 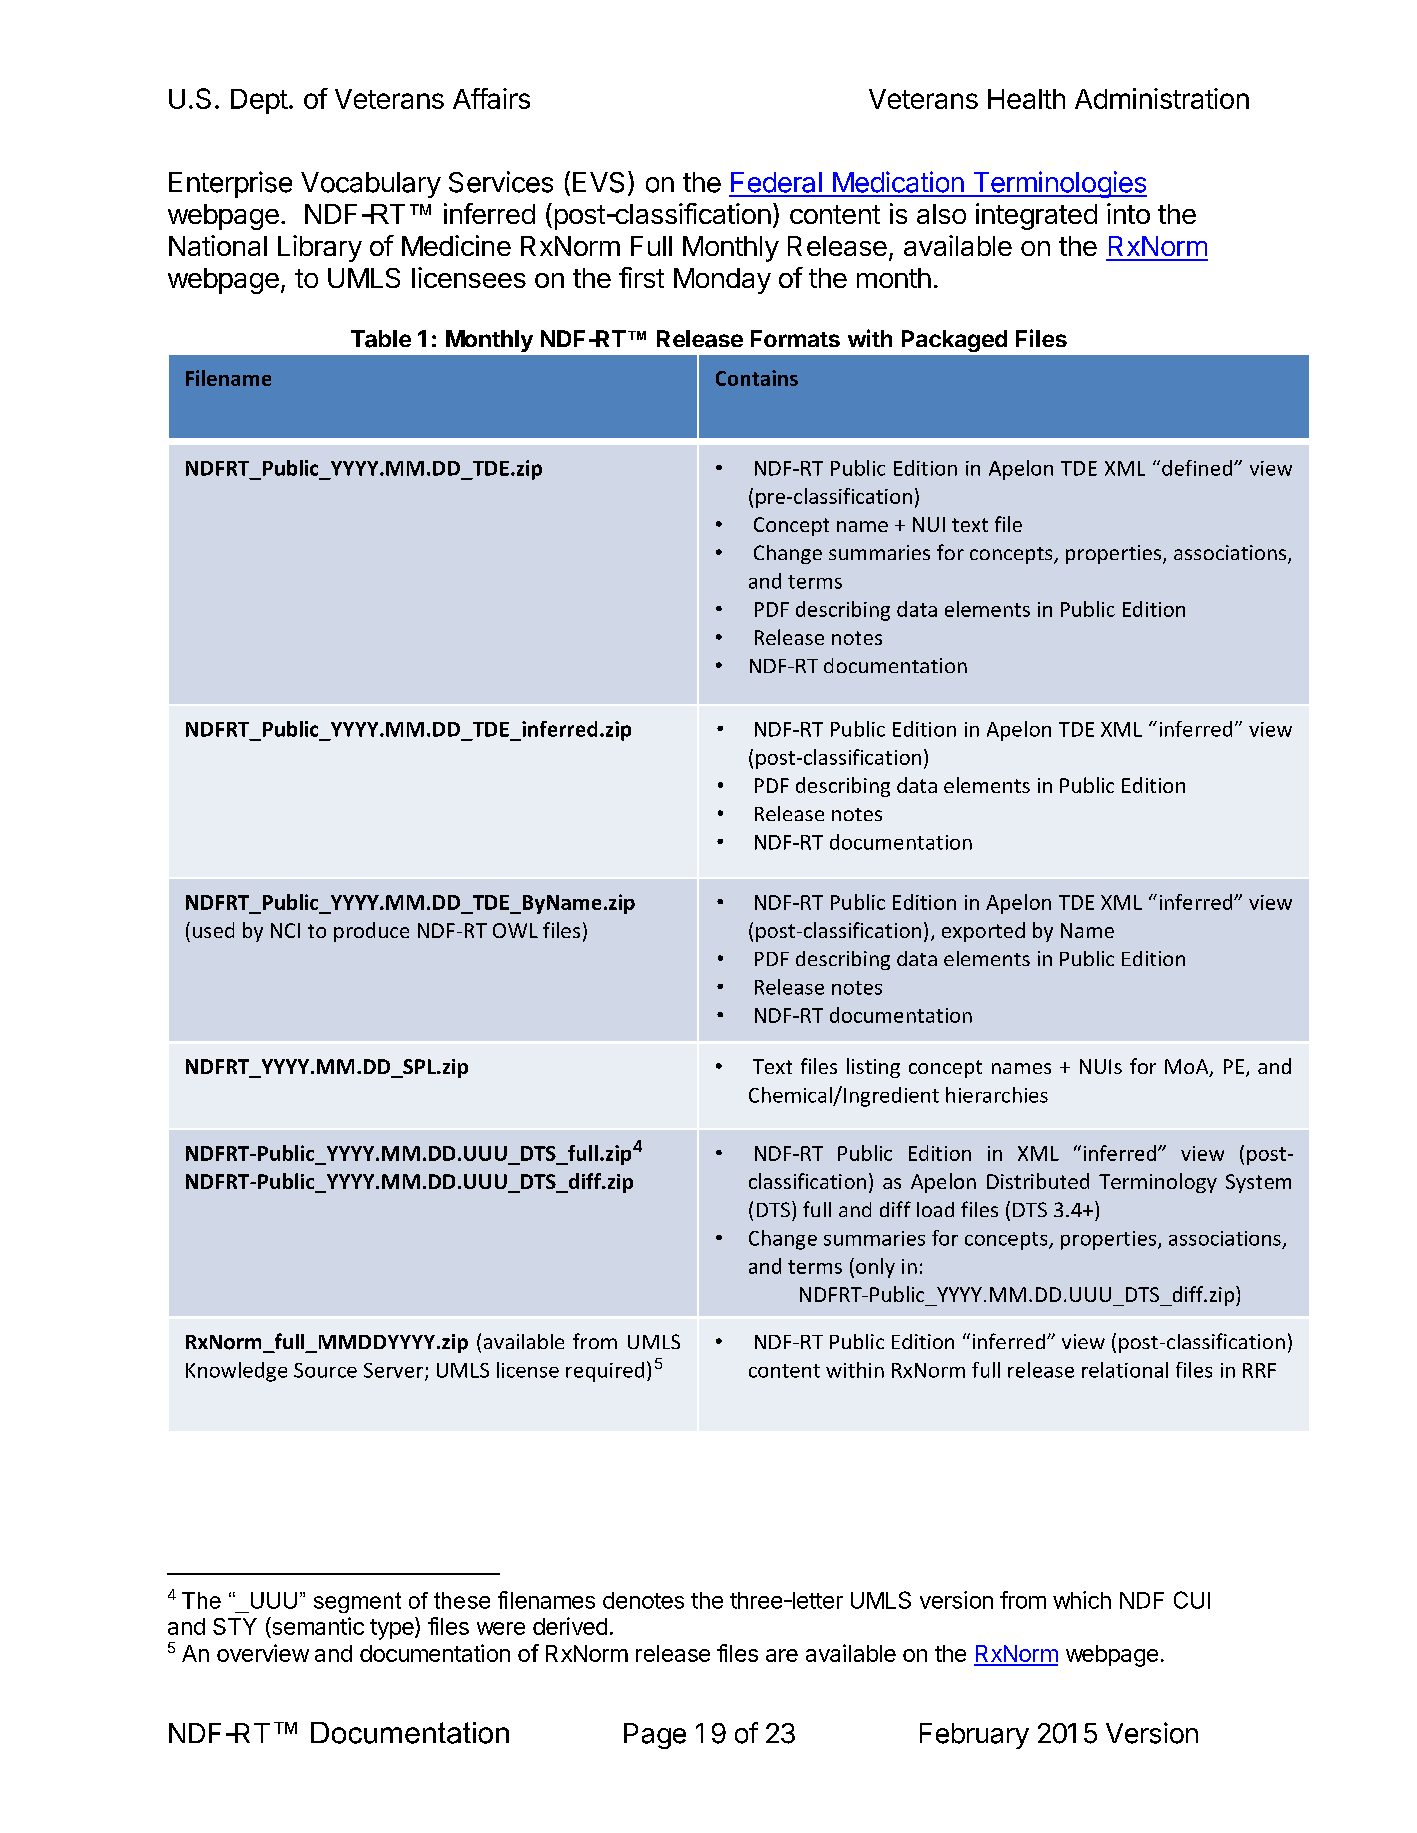 What do you see at coordinates (1162, 98) in the screenshot?
I see `Administration` at bounding box center [1162, 98].
